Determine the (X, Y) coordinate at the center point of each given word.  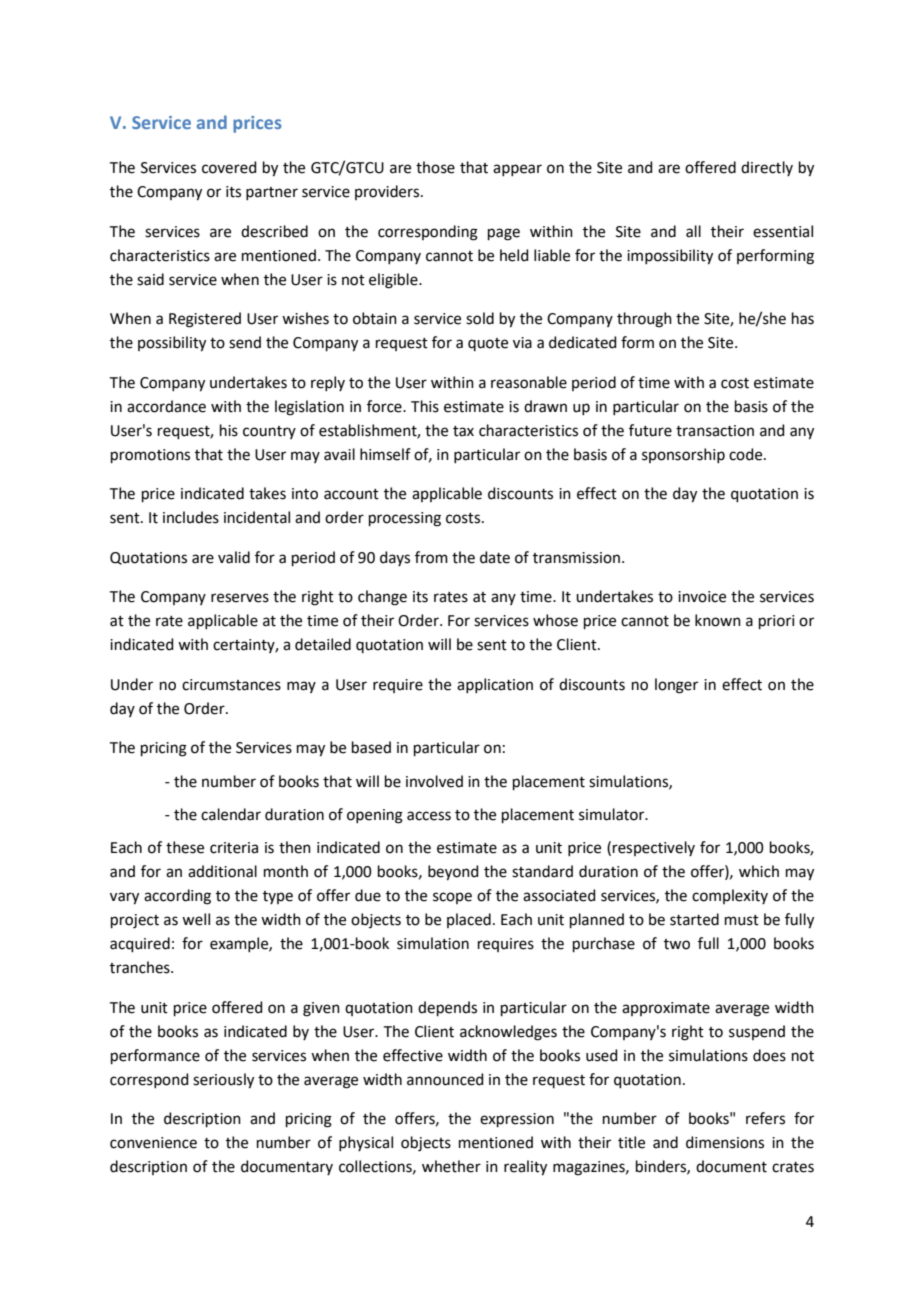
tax (463, 431)
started (694, 919)
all (693, 231)
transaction (715, 431)
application (495, 685)
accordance (166, 406)
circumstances (231, 685)
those (435, 167)
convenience (153, 1143)
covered (229, 167)
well (196, 919)
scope (452, 898)
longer (676, 686)
